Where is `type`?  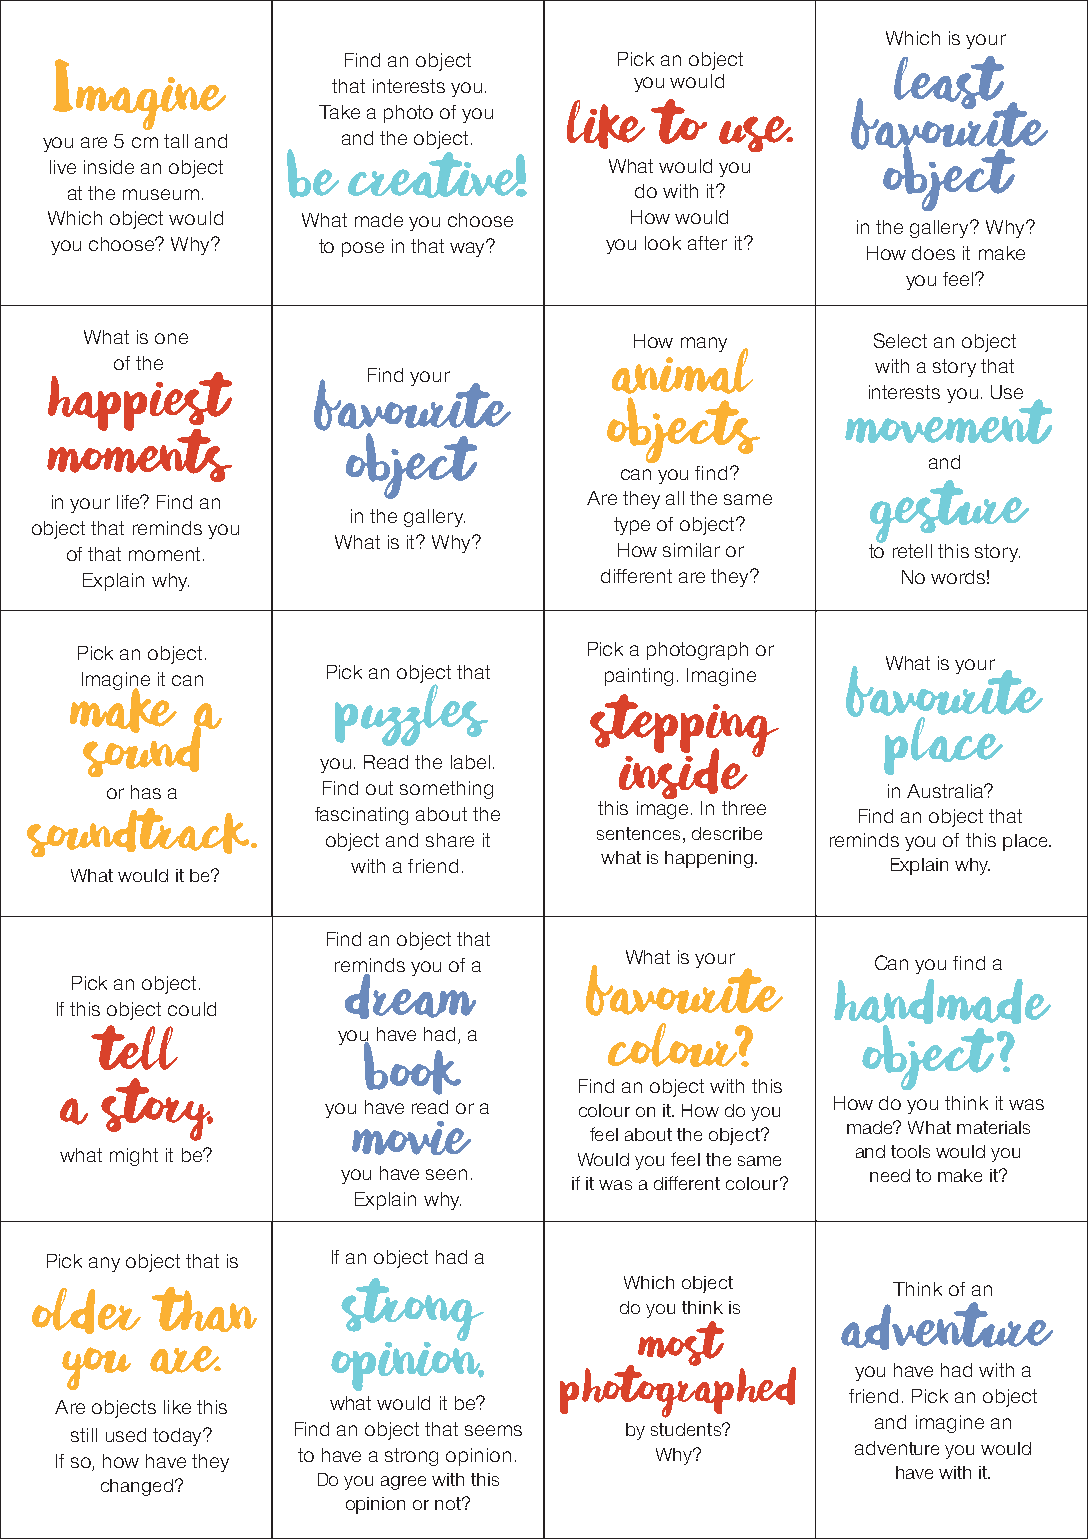
type is located at coordinates (632, 526).
